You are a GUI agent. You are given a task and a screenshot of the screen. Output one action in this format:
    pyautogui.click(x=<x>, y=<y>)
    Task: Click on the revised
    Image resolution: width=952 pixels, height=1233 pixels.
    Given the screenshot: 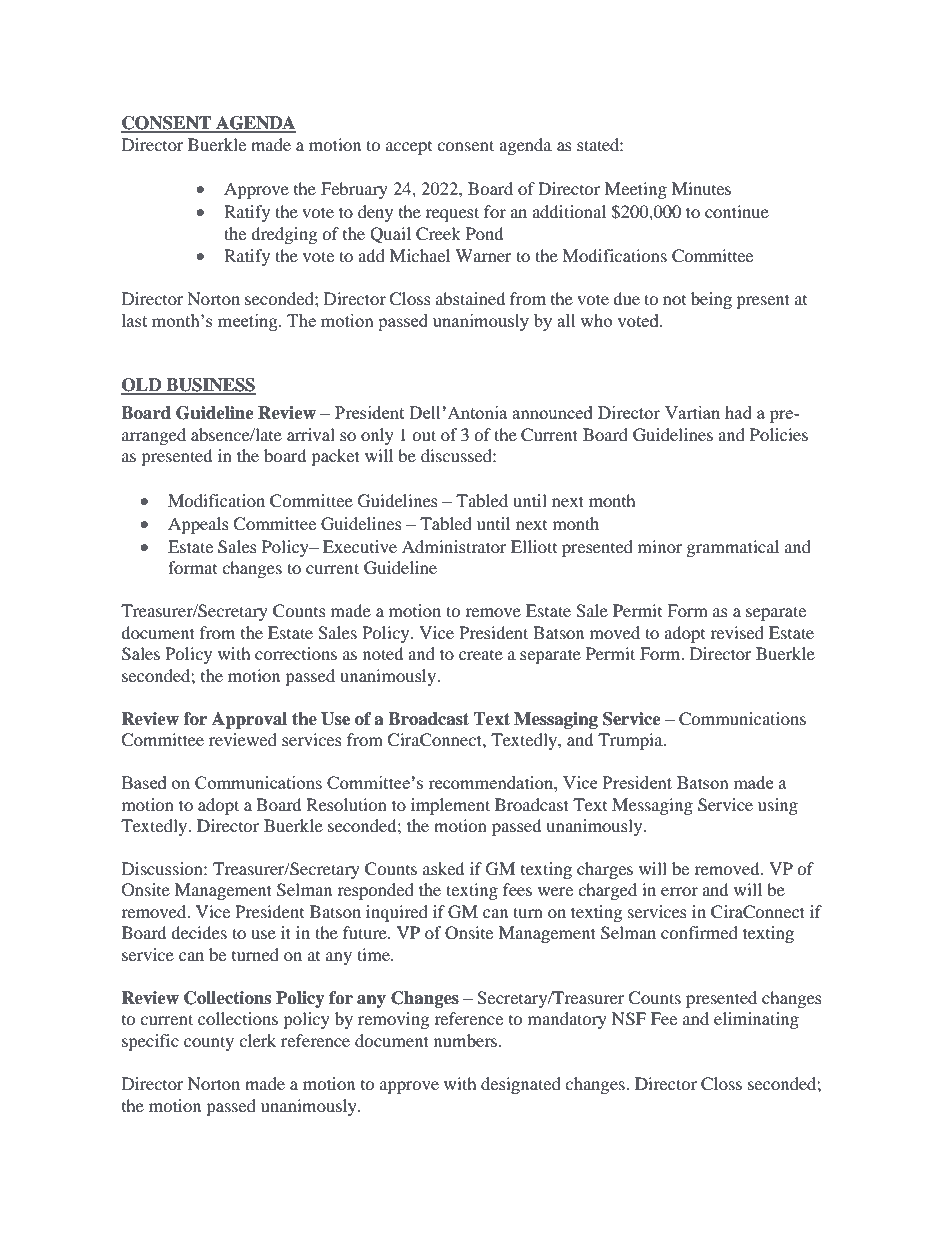 What is the action you would take?
    pyautogui.click(x=737, y=632)
